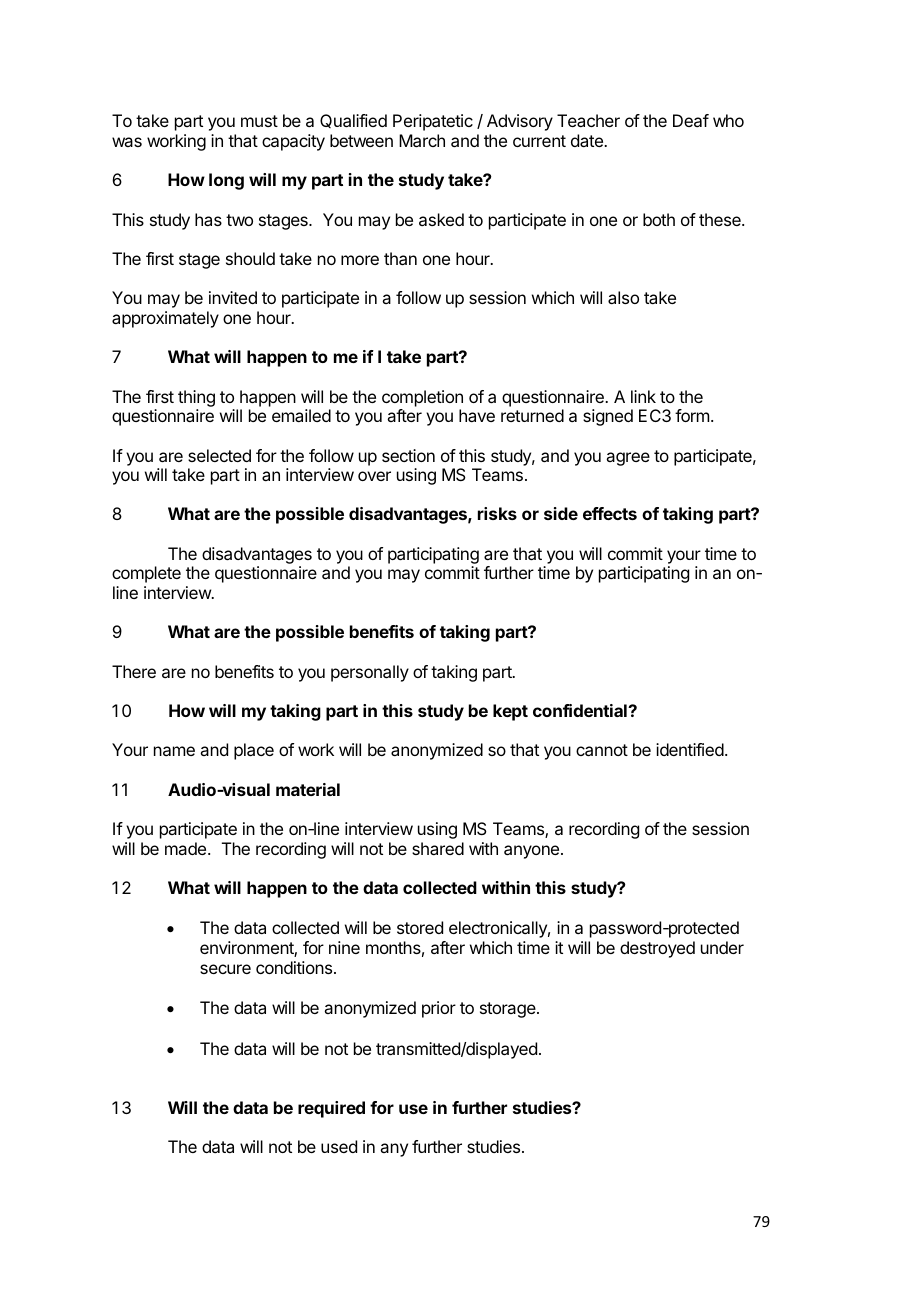 The width and height of the document is (924, 1308). Describe the element at coordinates (226, 181) in the document. I see `long` at that location.
